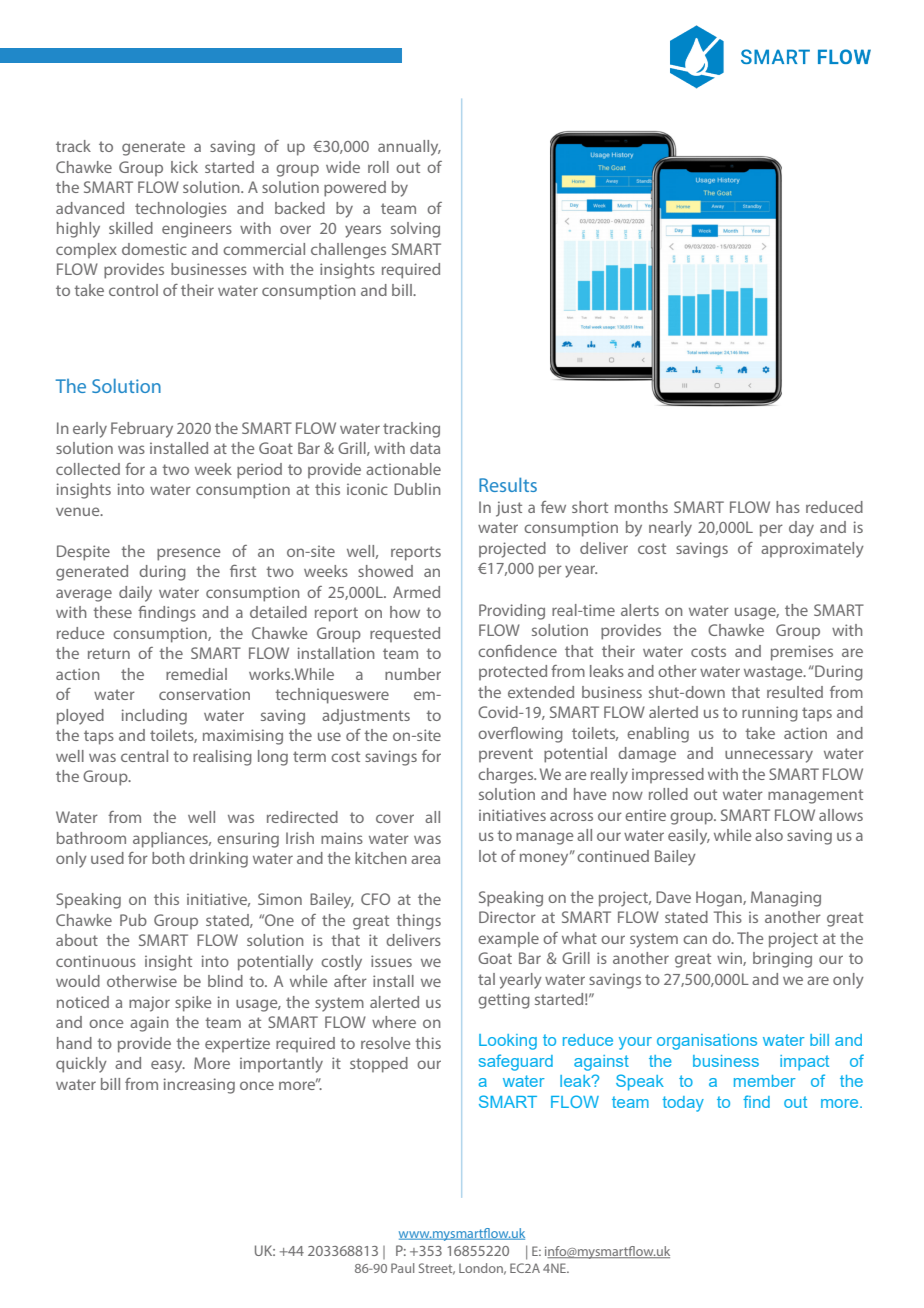 The image size is (924, 1308). I want to click on annually, so click(409, 148).
